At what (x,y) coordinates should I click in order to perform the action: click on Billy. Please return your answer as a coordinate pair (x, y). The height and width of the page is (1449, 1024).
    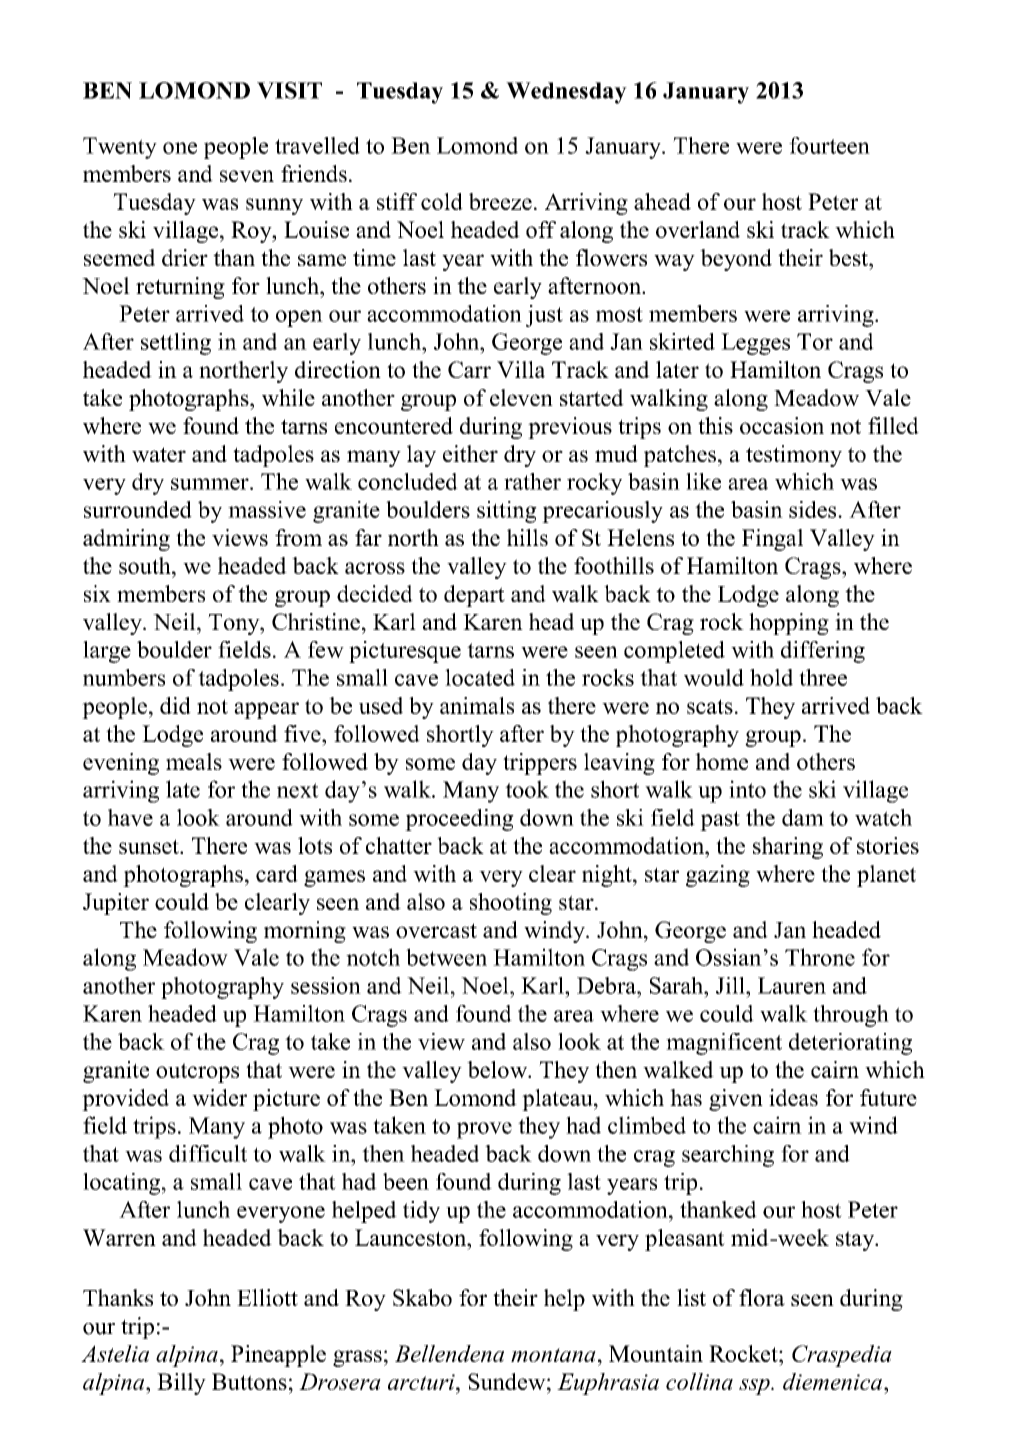
    Looking at the image, I should click on (181, 1384).
